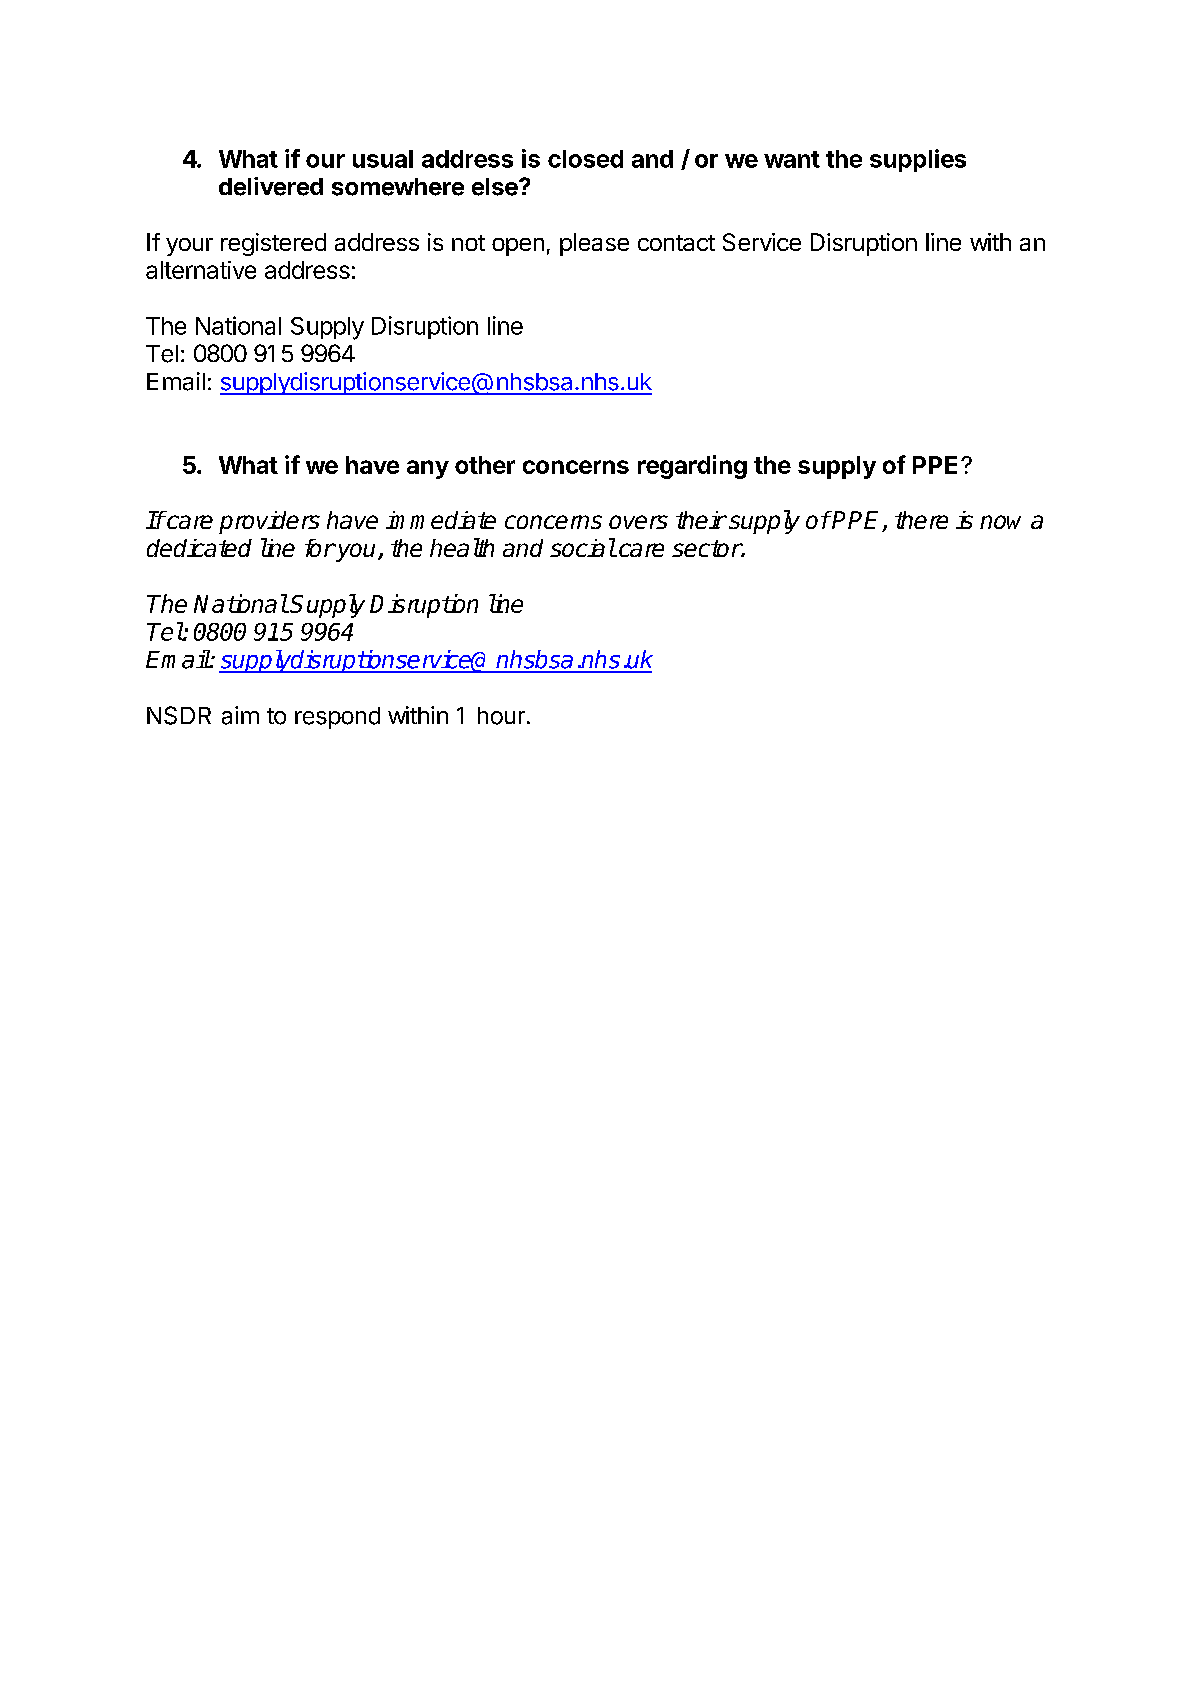 This document has width=1201, height=1698. I want to click on delivered, so click(271, 186).
